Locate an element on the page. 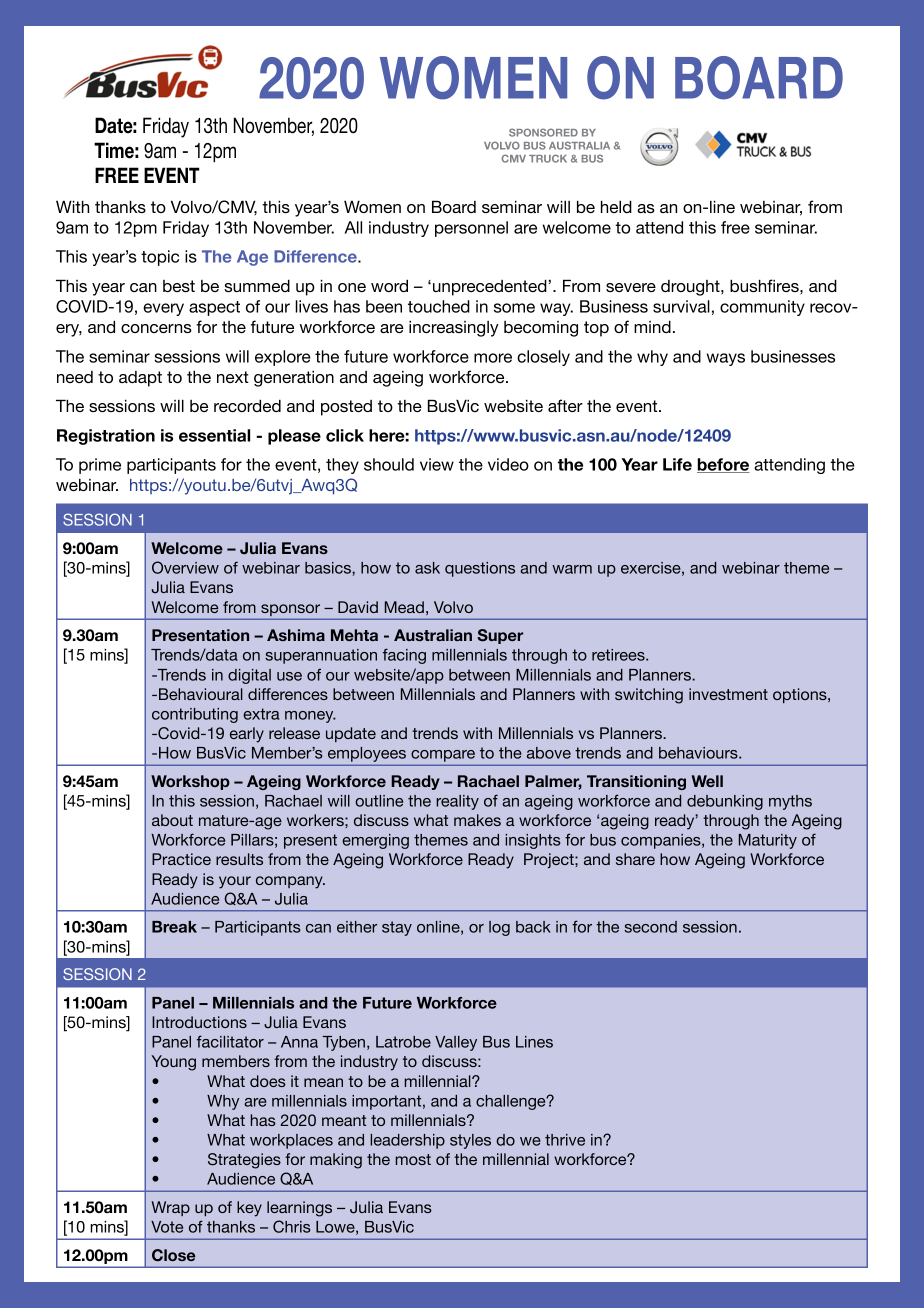  before is located at coordinates (723, 465).
